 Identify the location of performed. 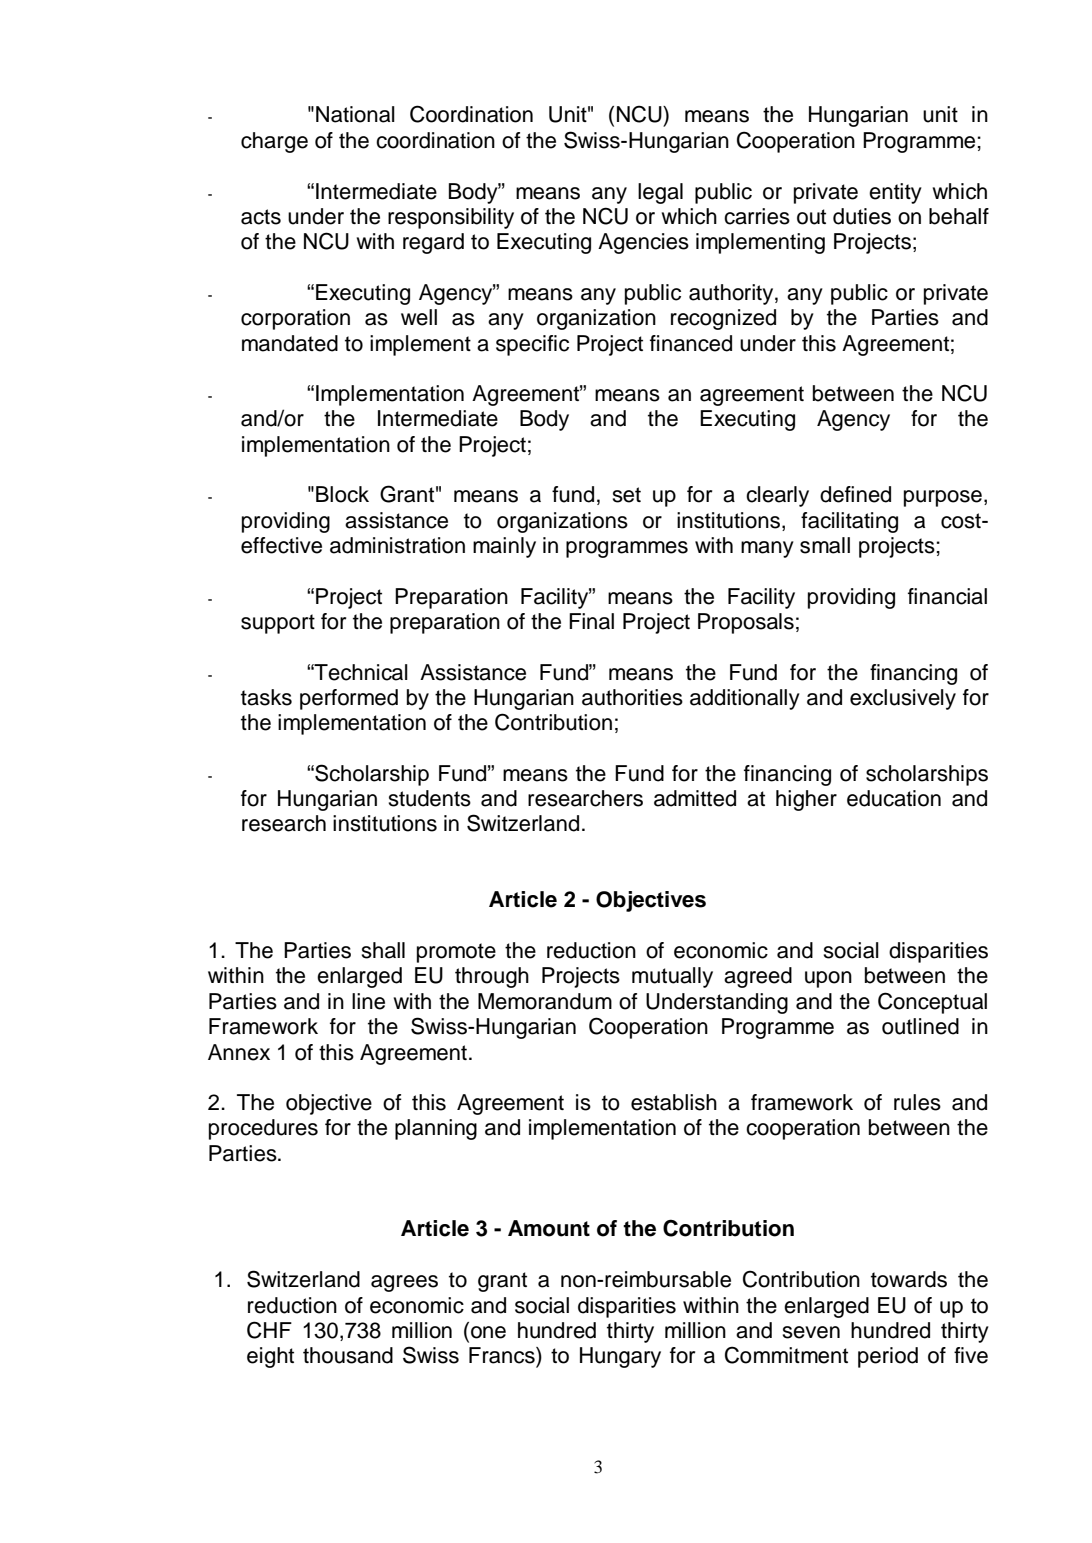
(349, 699).
